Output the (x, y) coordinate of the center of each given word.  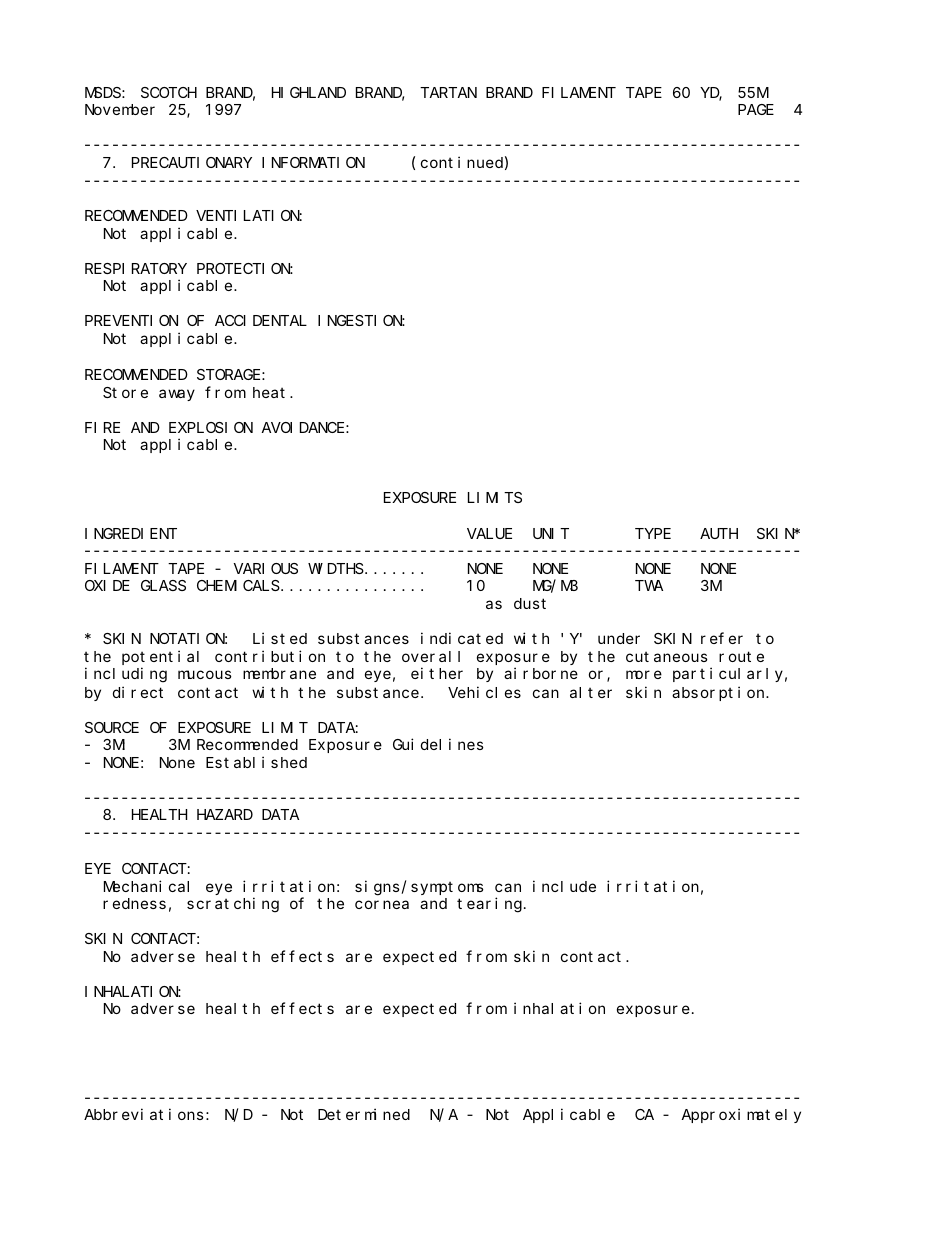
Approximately (741, 1115)
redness (134, 903)
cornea (382, 904)
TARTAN (448, 92)
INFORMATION (313, 162)
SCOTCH (169, 92)
